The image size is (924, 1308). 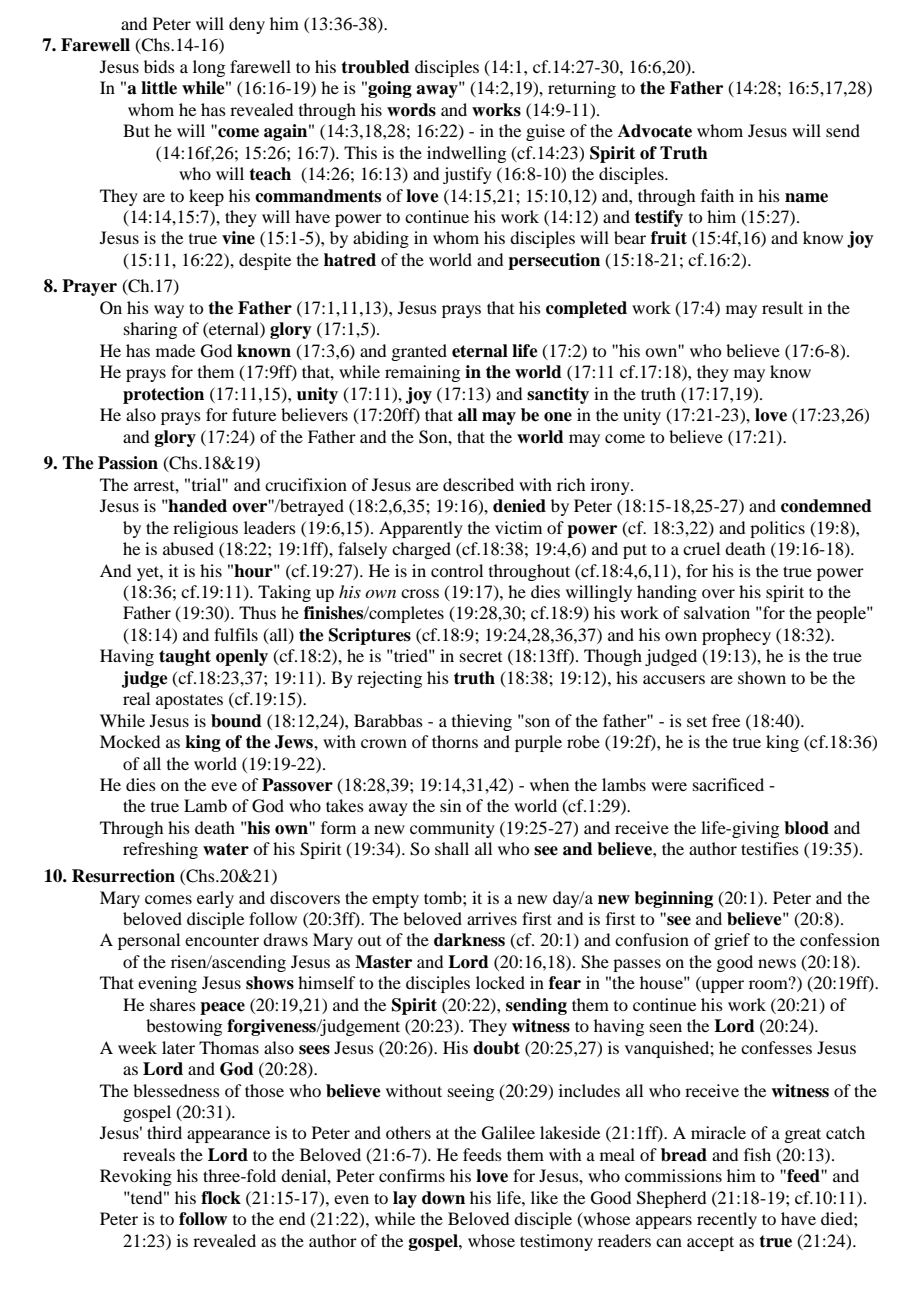 I want to click on condemned, so click(x=826, y=506).
